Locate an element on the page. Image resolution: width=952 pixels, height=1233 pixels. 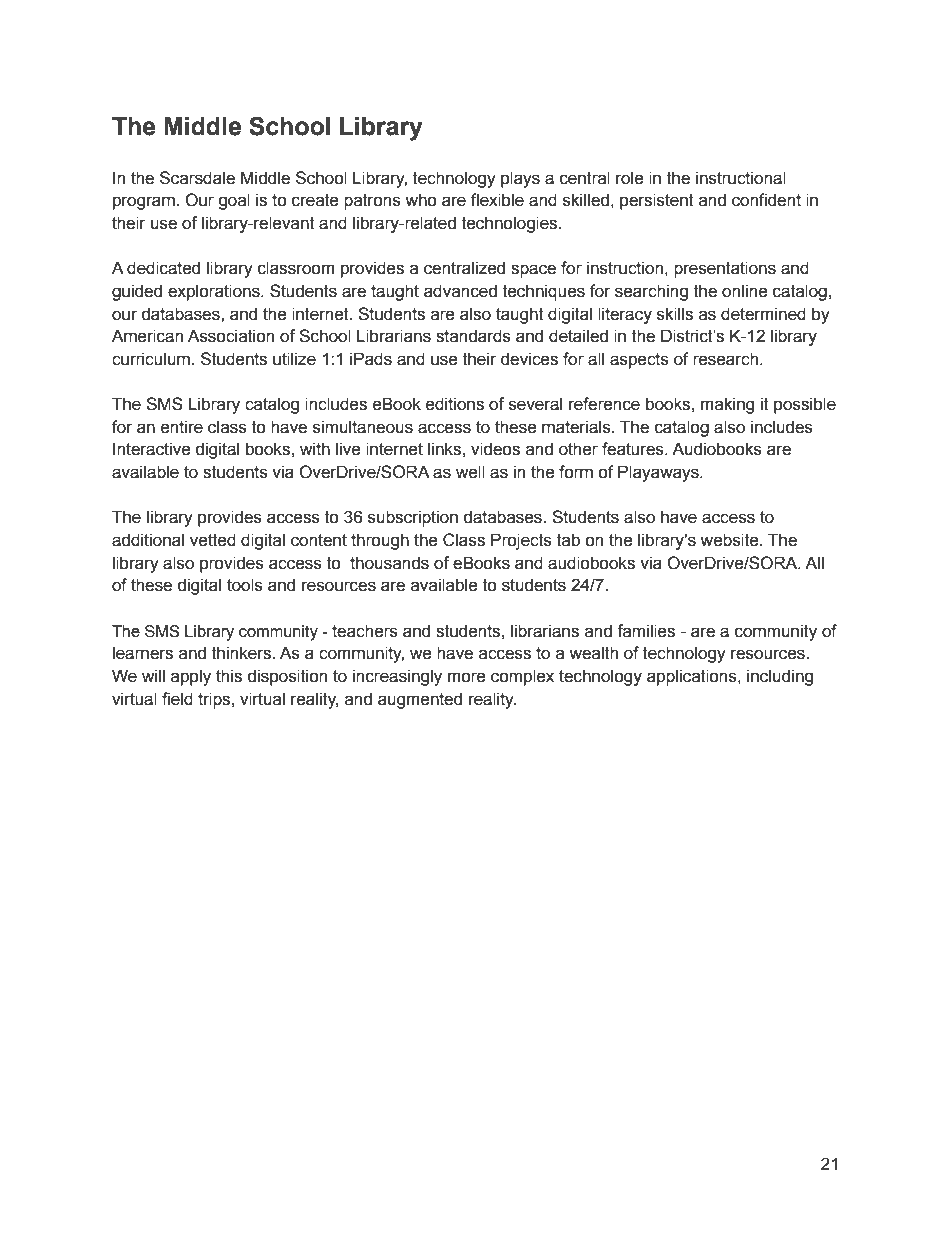
this is located at coordinates (229, 676).
